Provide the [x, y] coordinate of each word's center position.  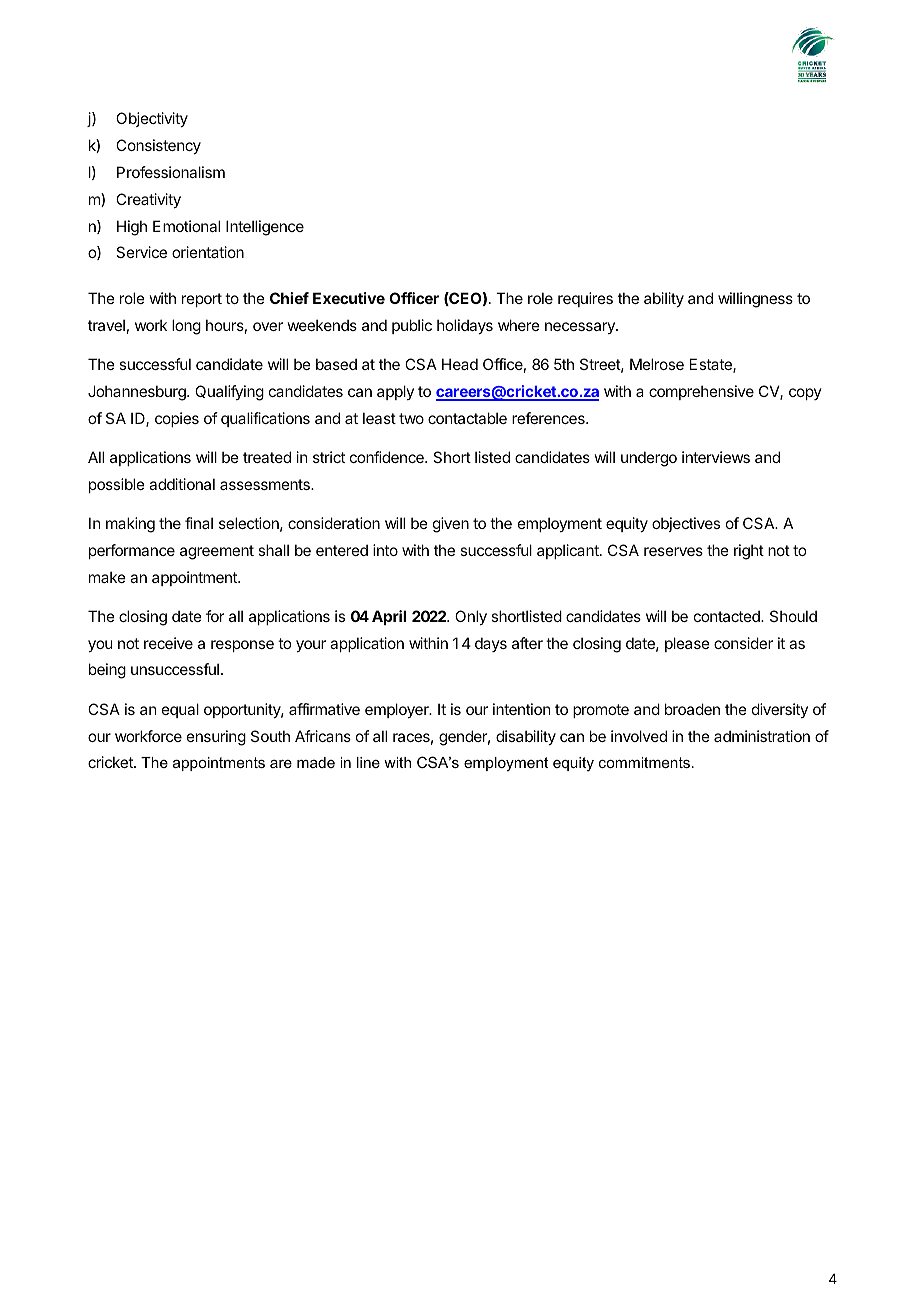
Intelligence [265, 228]
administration [762, 736]
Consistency [158, 146]
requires [585, 299]
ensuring [216, 738]
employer [398, 710]
